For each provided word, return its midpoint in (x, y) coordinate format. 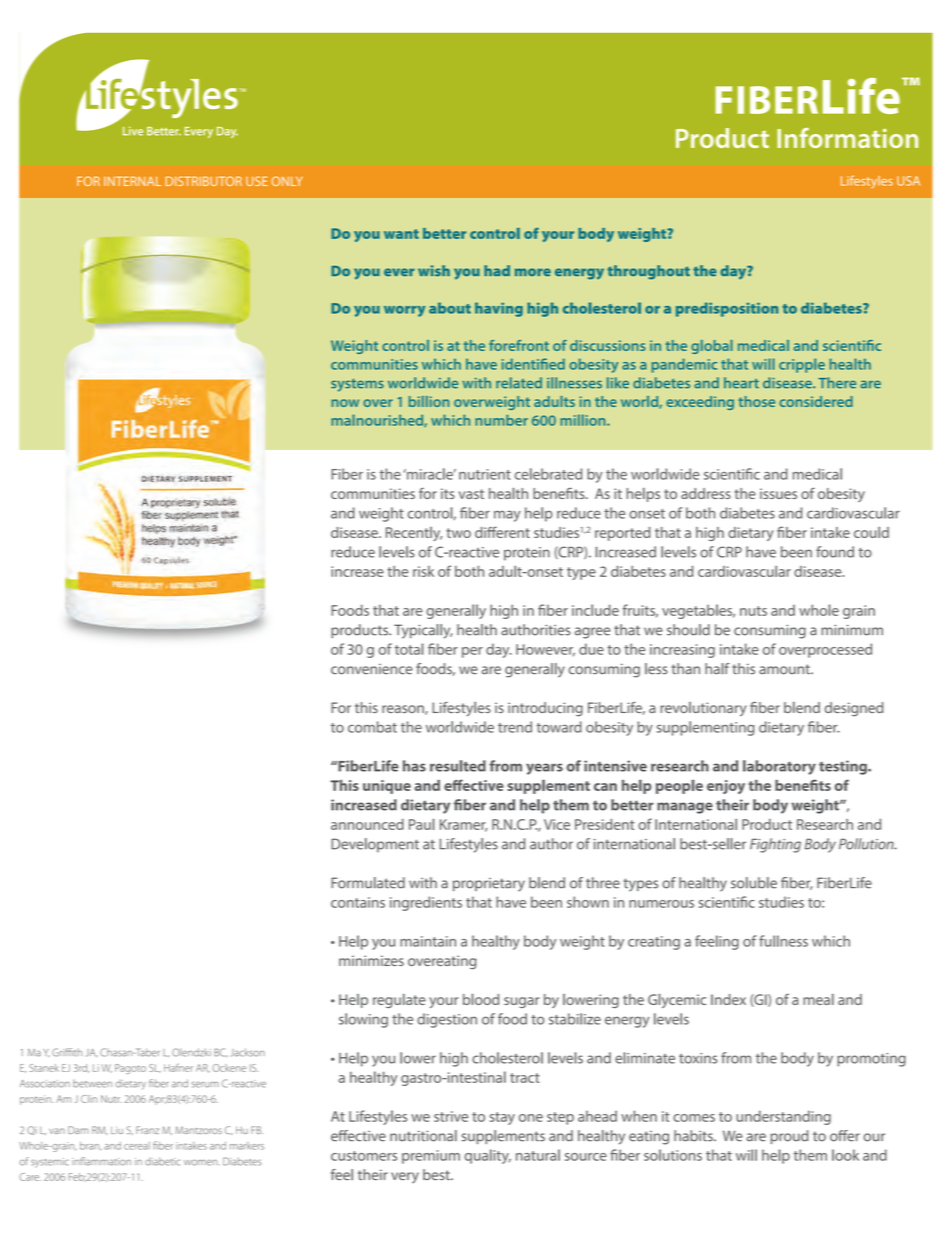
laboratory (779, 767)
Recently (414, 534)
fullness (783, 941)
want (401, 234)
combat (372, 727)
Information (847, 138)
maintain (428, 941)
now (345, 403)
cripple (802, 365)
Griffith (67, 1052)
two (458, 533)
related (519, 383)
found (835, 552)
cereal (137, 1146)
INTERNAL (132, 181)
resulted (458, 766)
